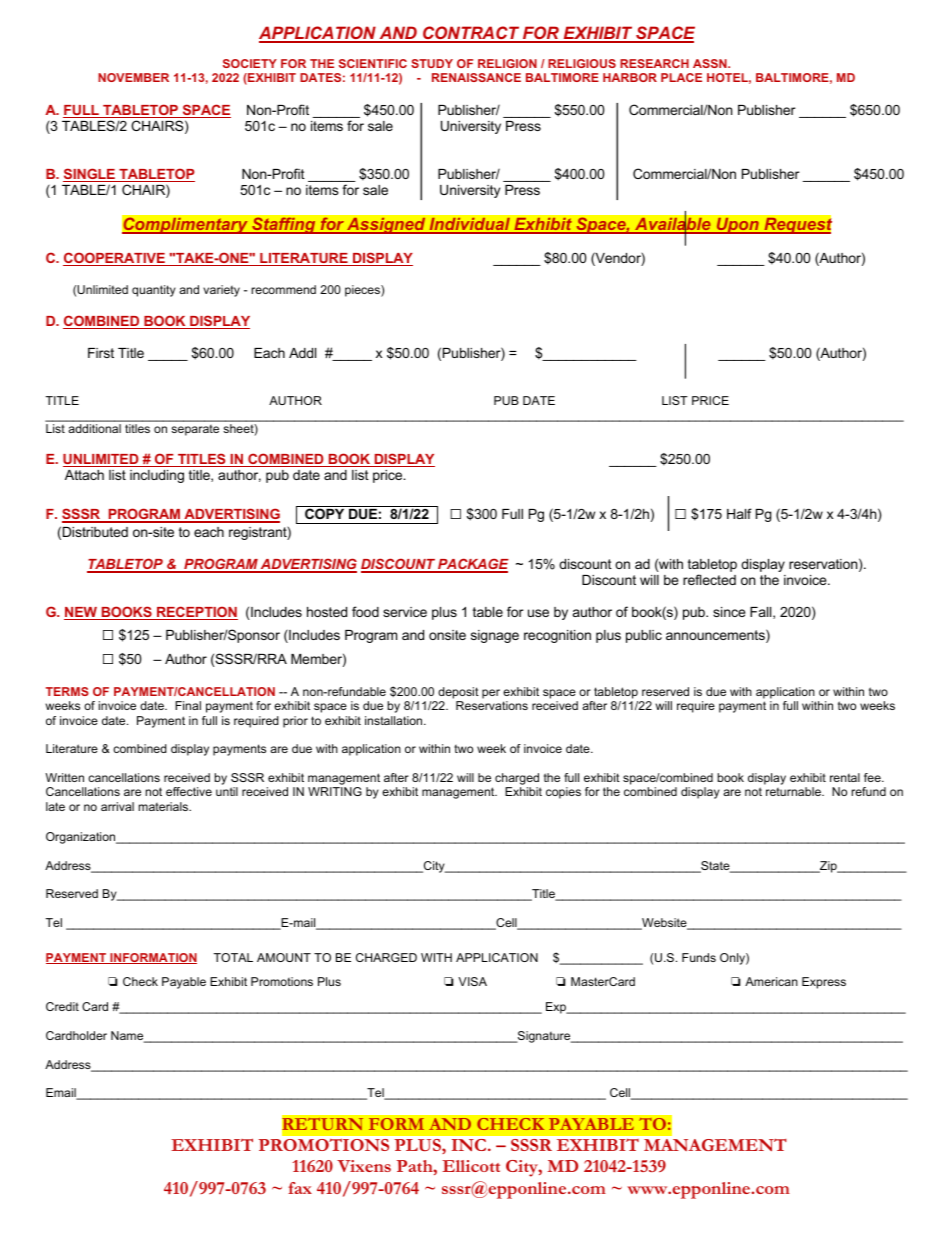  I want to click on fax, so click(300, 1188).
